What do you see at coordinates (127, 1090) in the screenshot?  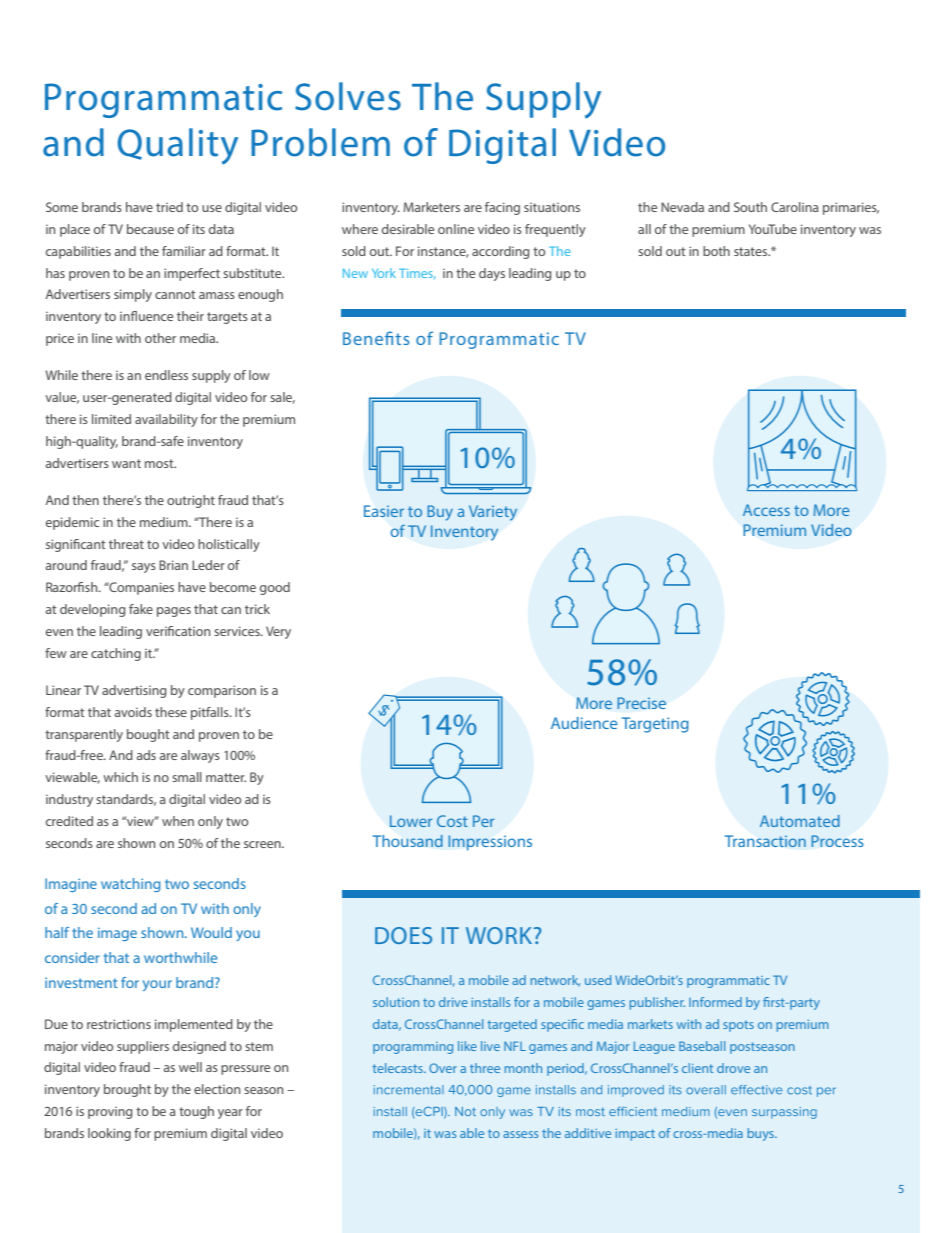 I see `brought` at bounding box center [127, 1090].
